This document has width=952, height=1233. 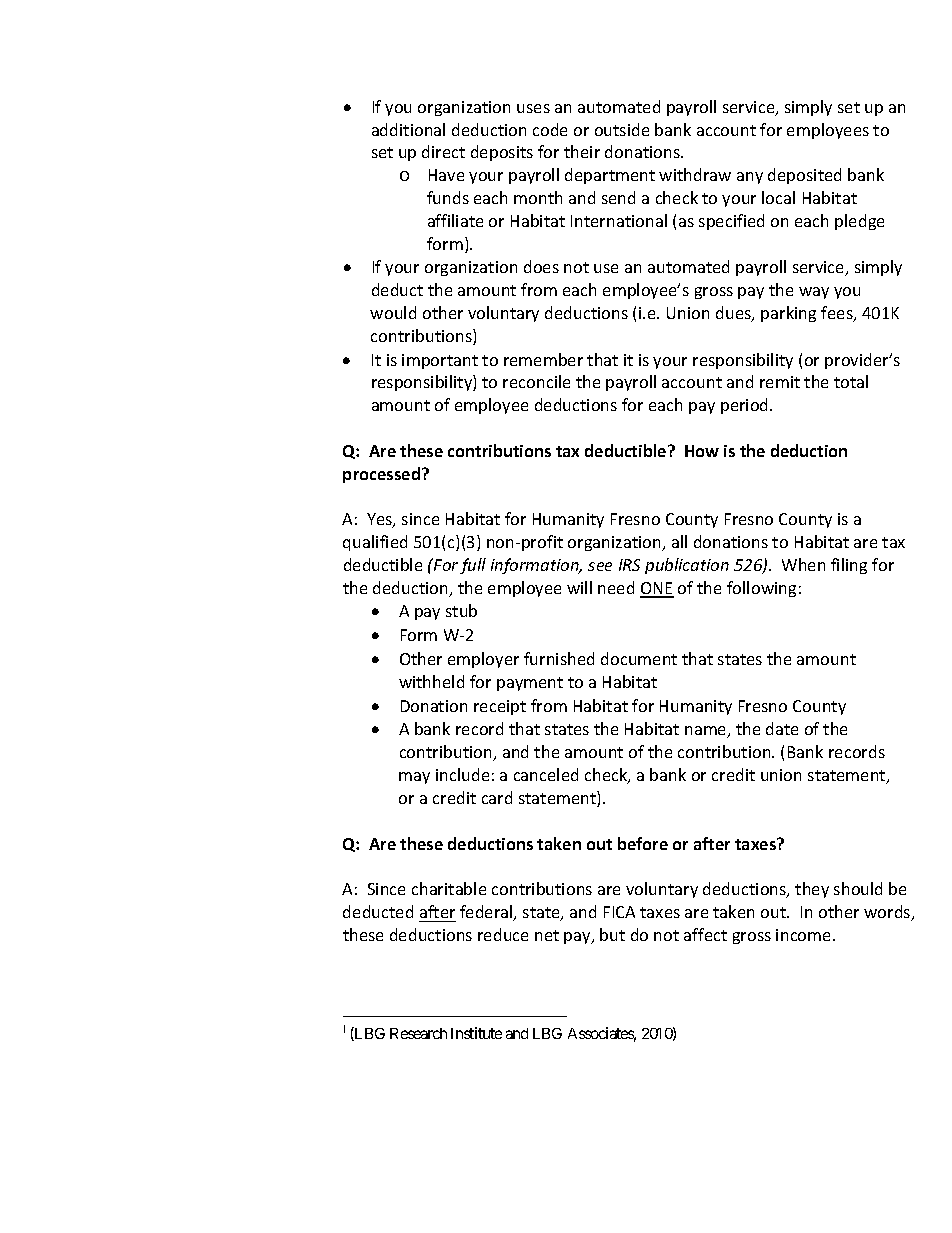 I want to click on Research, so click(x=418, y=1033).
